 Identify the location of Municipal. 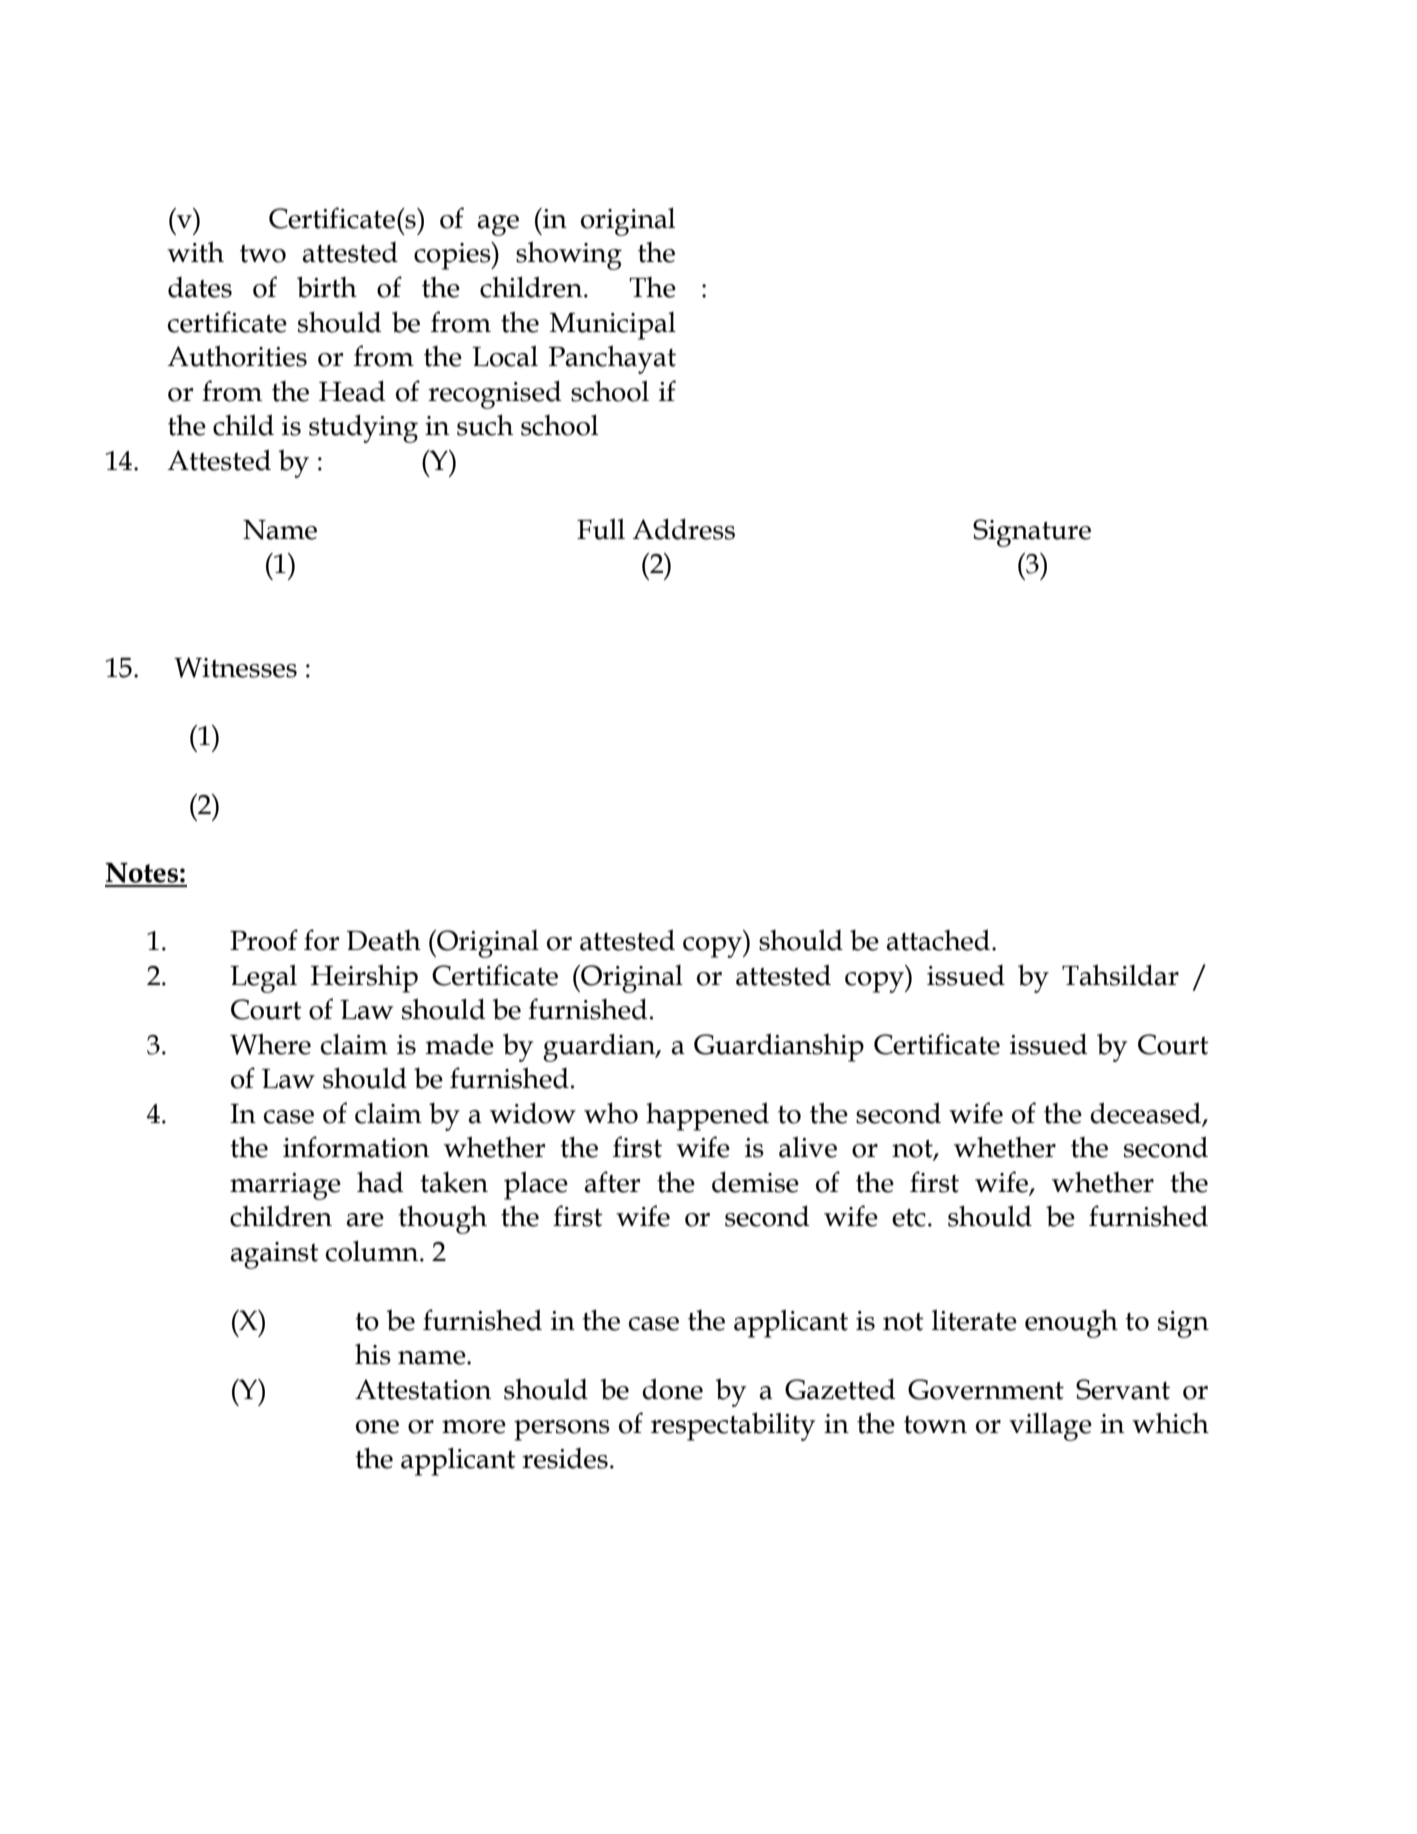
(613, 326).
